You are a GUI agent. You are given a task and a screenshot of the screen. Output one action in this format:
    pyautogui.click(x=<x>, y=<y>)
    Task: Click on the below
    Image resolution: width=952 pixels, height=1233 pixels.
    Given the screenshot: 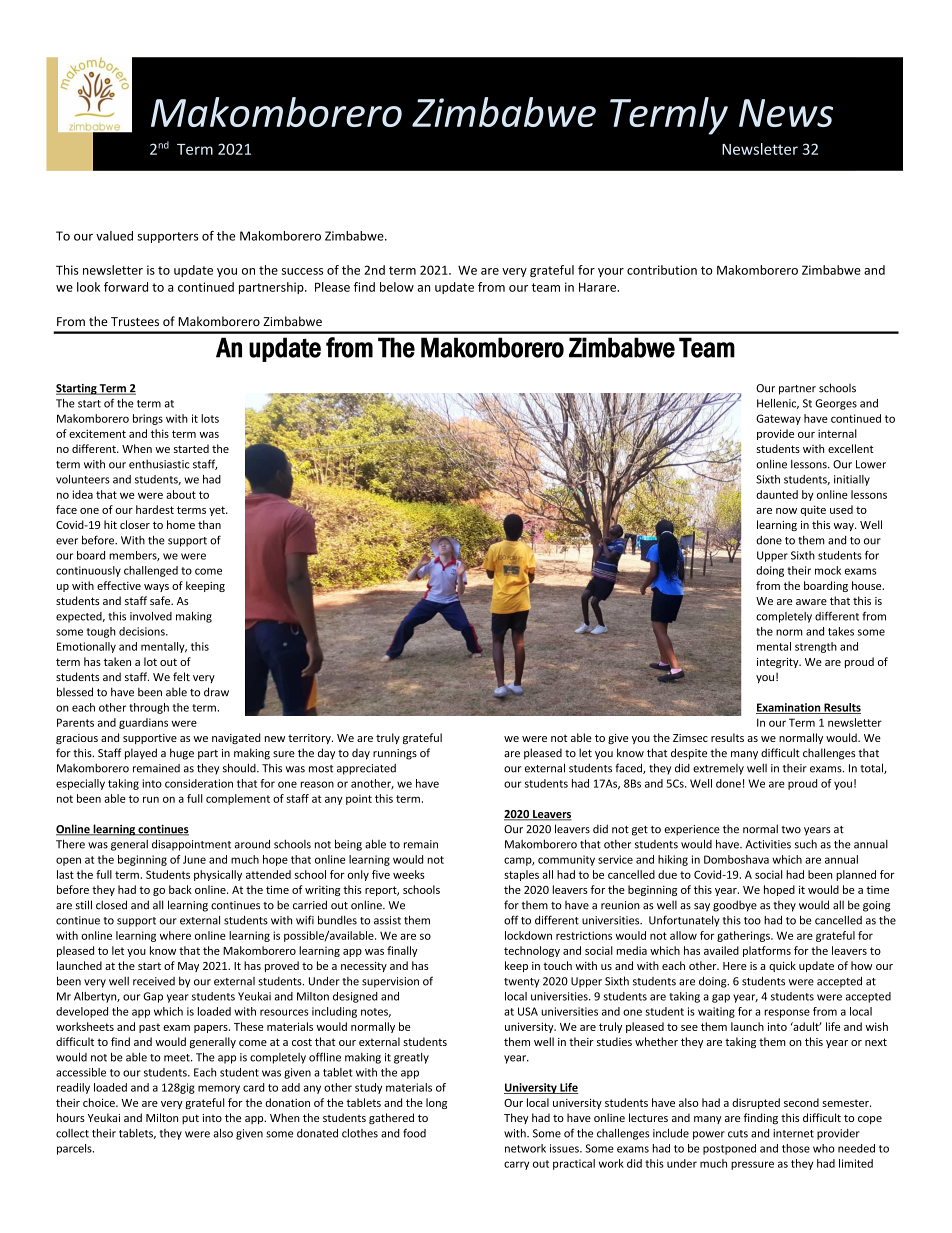 What is the action you would take?
    pyautogui.click(x=397, y=287)
